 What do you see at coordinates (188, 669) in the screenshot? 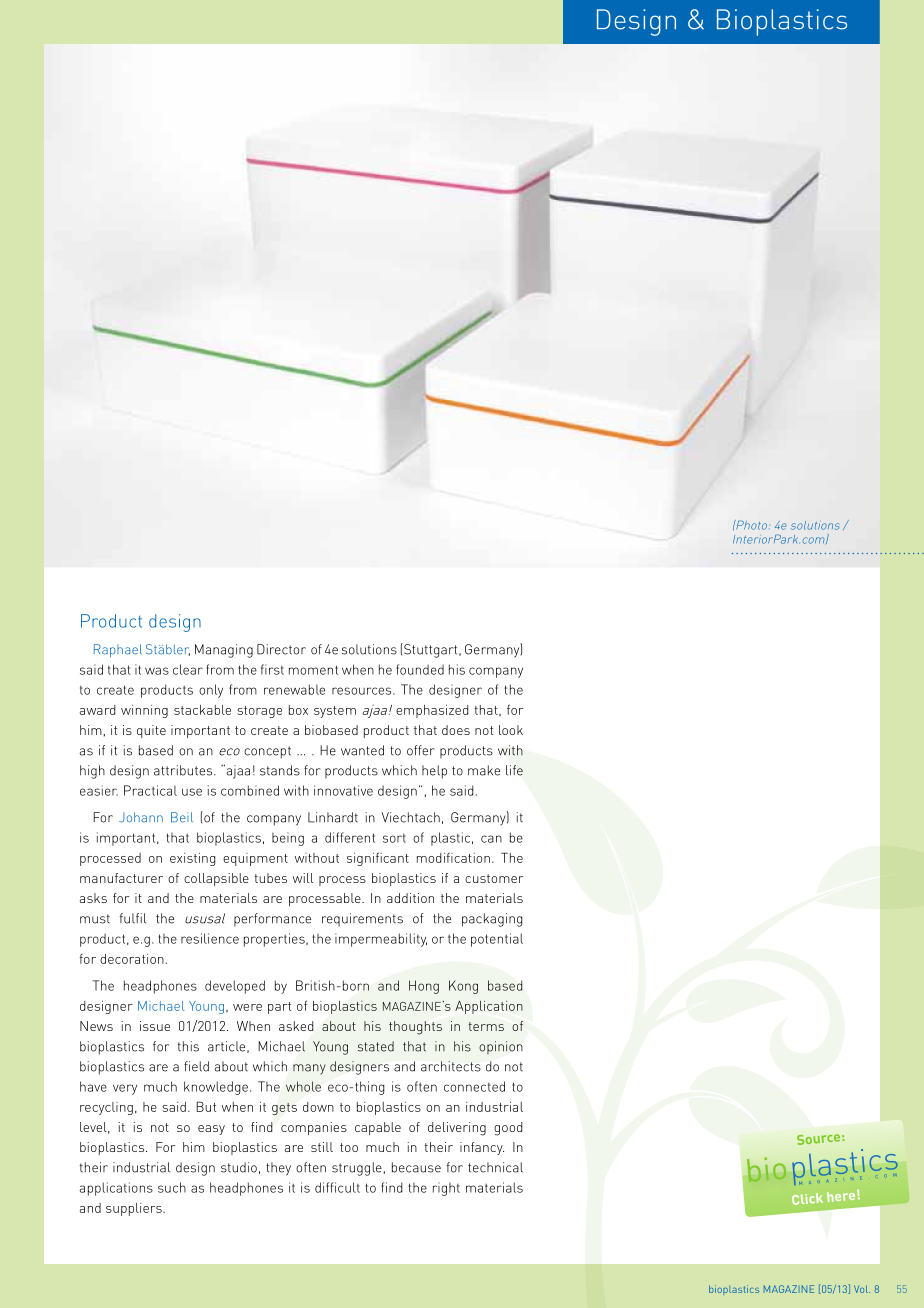
I see `clear` at bounding box center [188, 669].
